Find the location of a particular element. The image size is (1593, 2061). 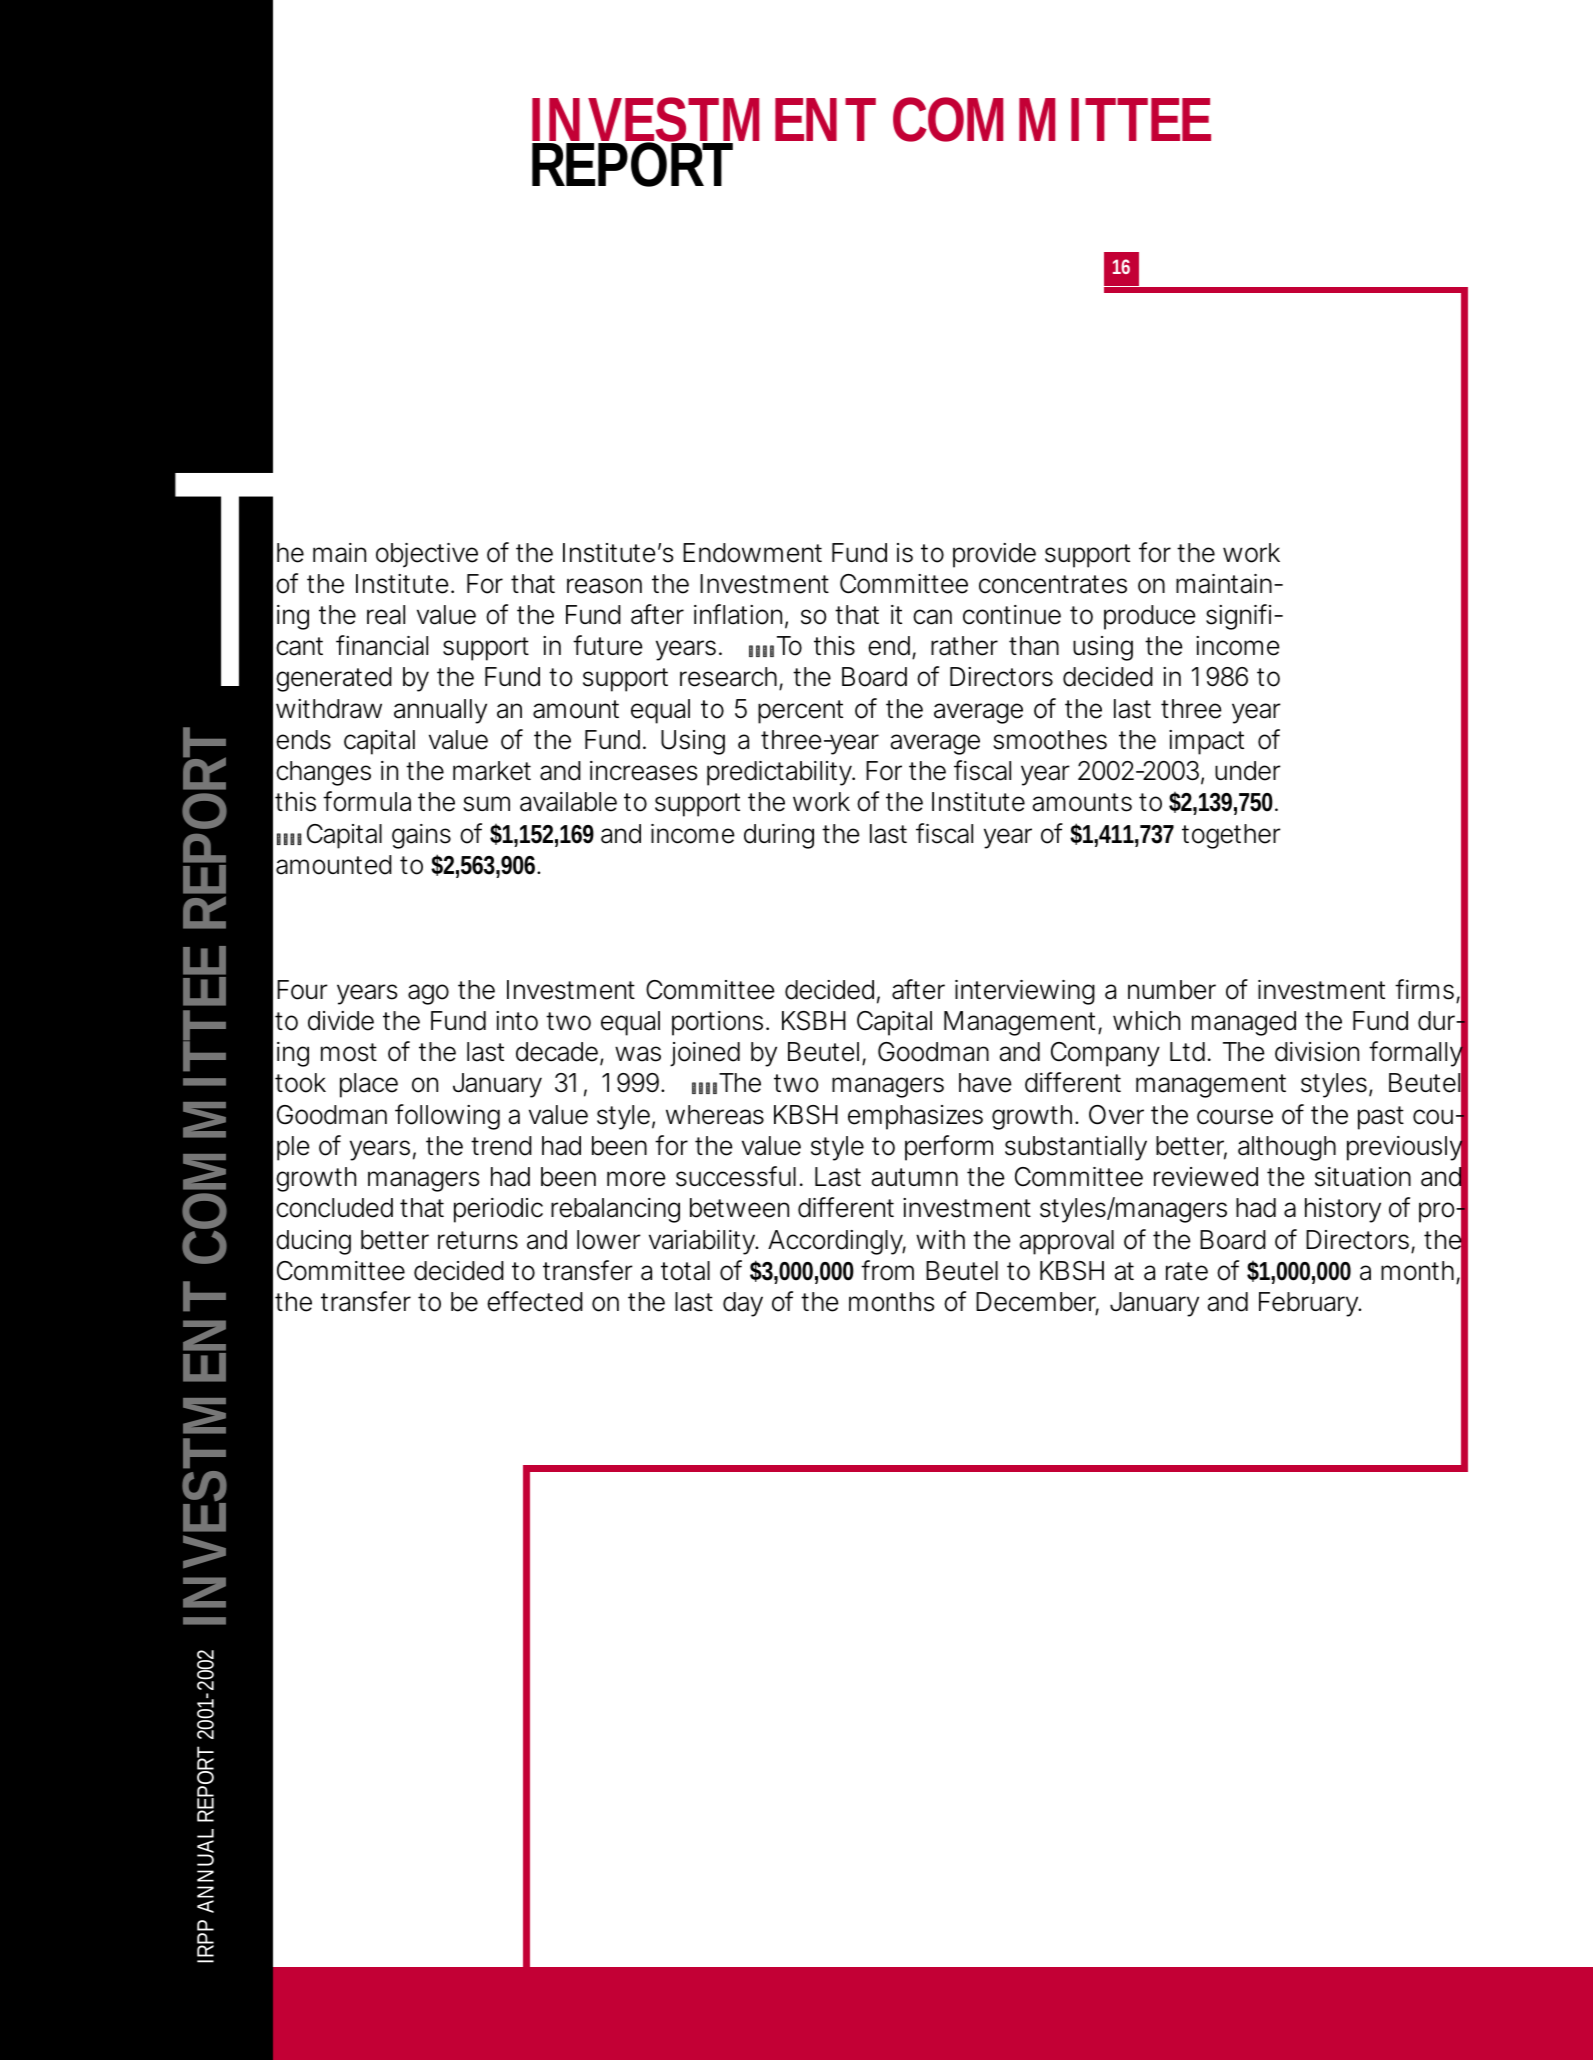

into is located at coordinates (517, 1021).
